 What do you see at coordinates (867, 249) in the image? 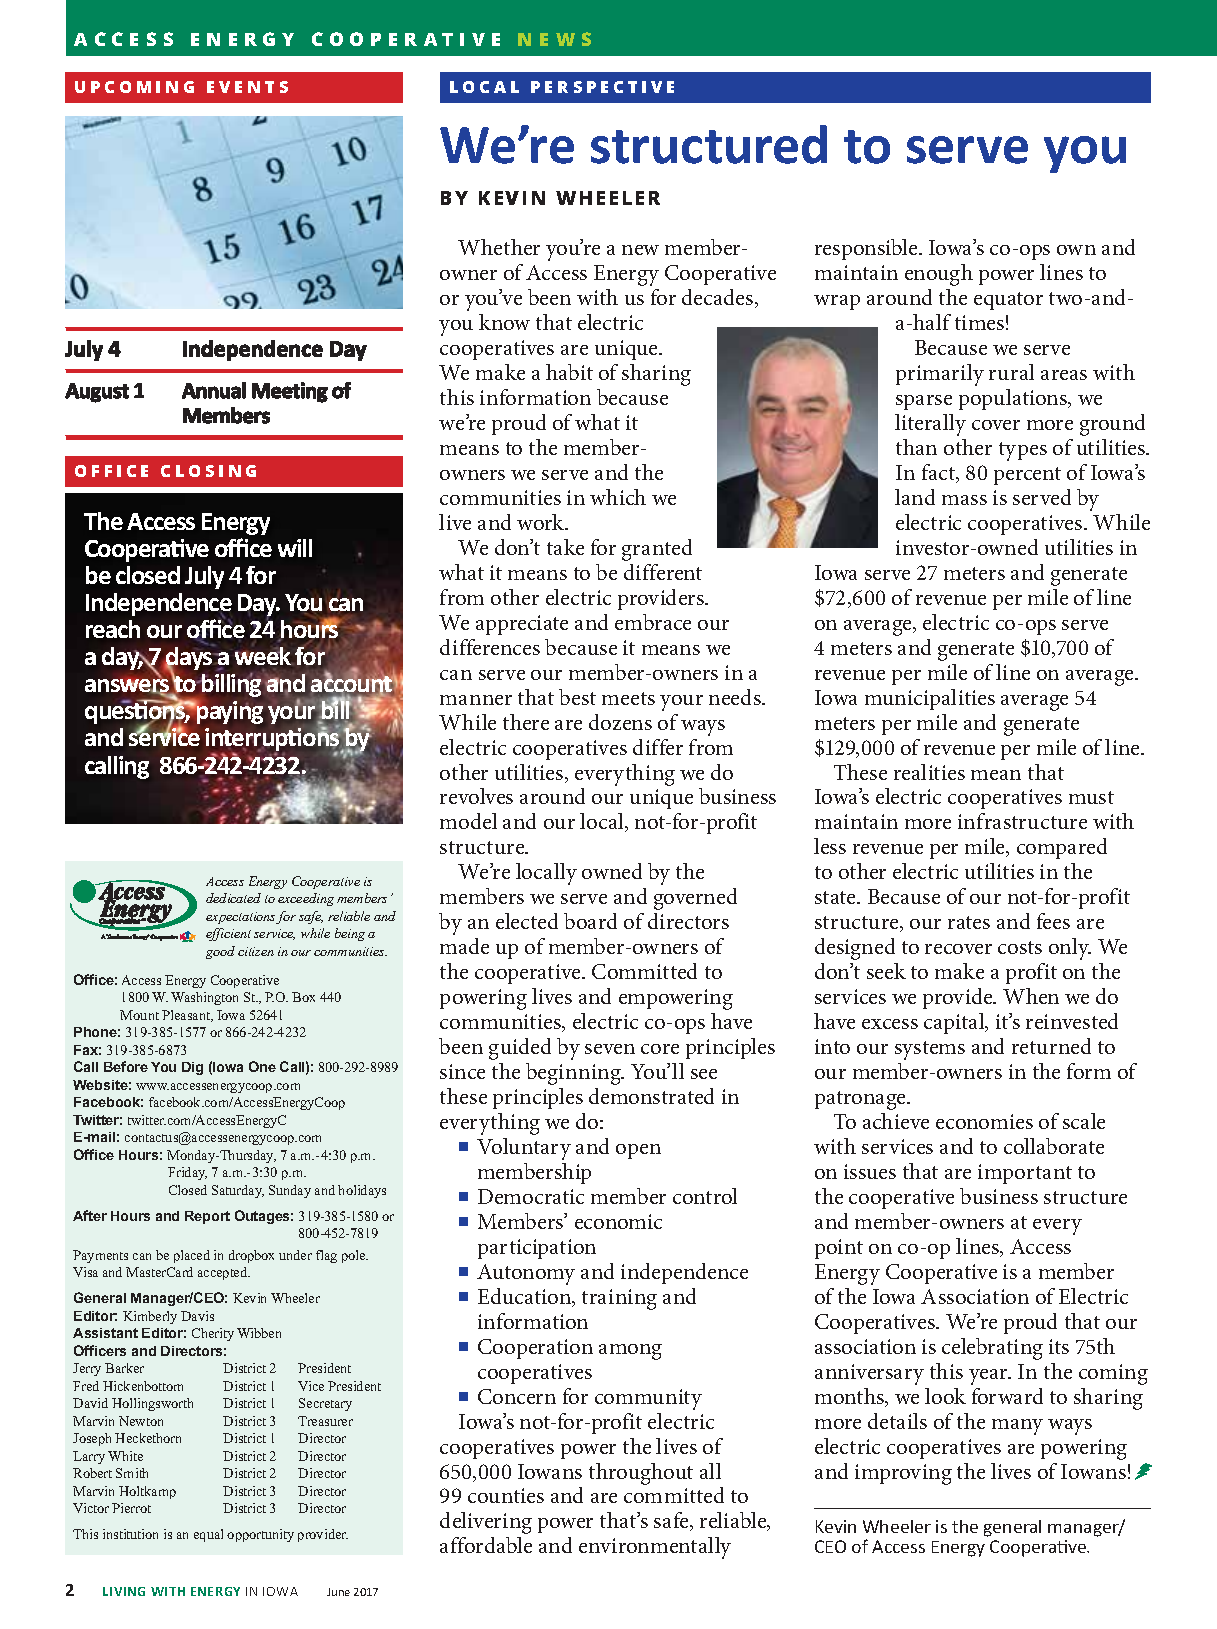
I see `responsible` at bounding box center [867, 249].
